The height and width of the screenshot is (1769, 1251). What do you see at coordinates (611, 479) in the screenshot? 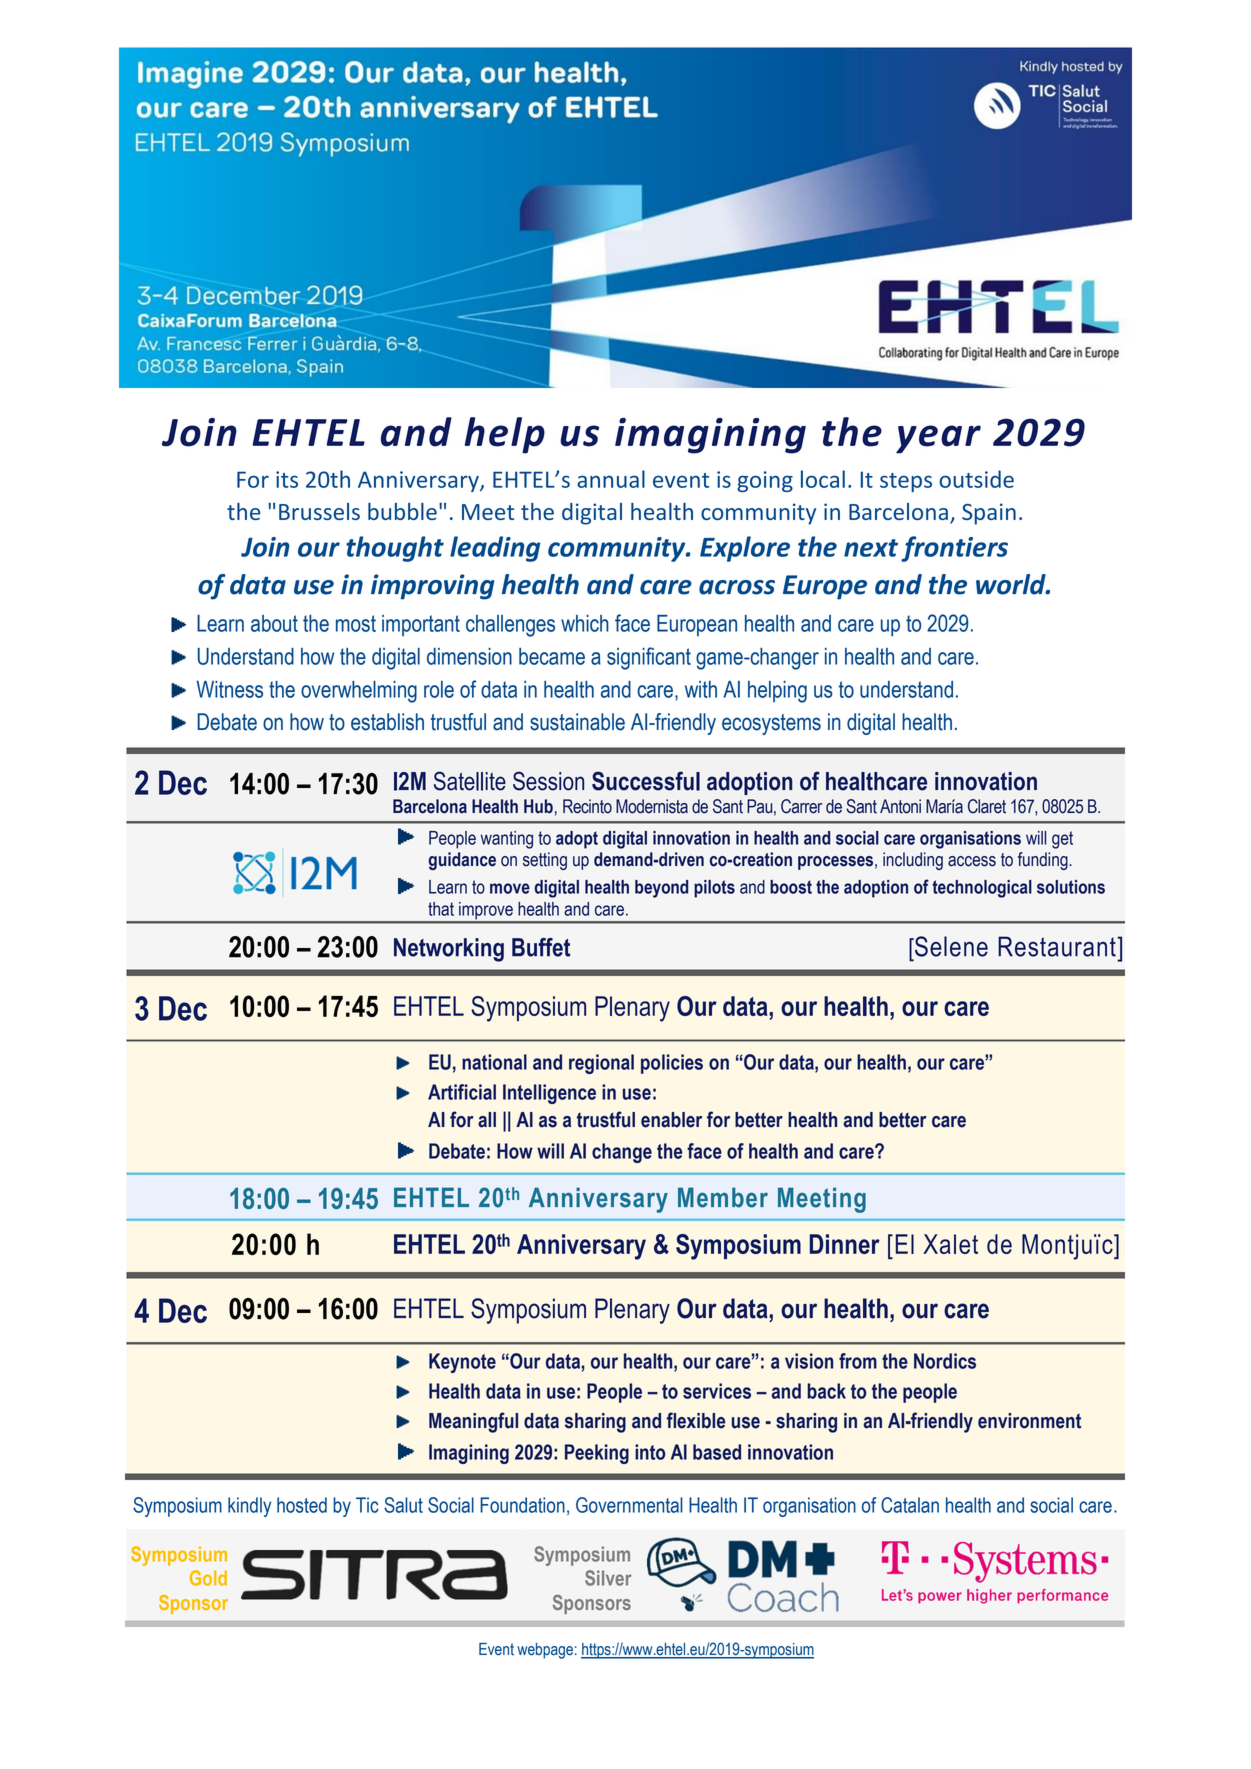
I see `annual` at bounding box center [611, 479].
